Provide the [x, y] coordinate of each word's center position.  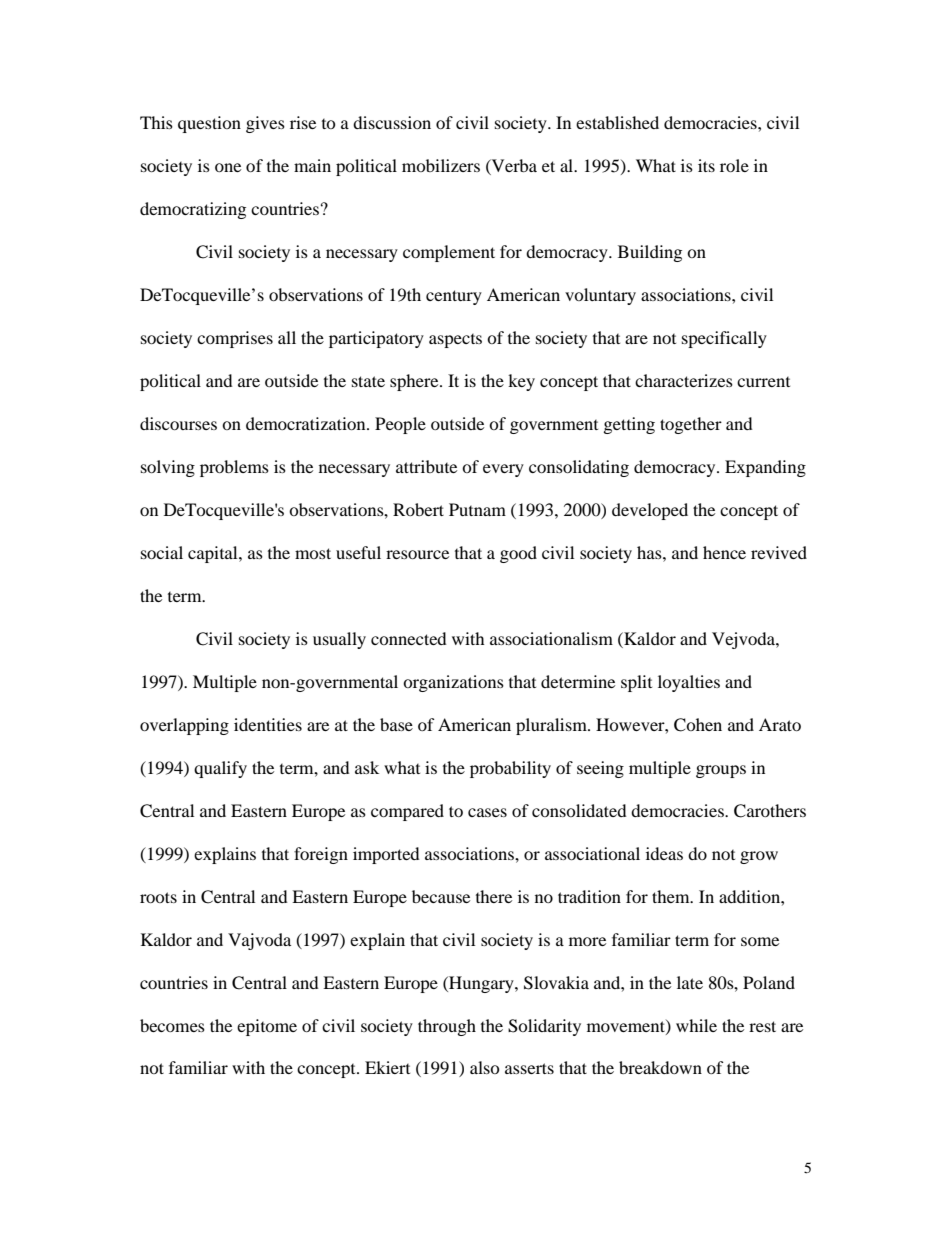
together [691, 425]
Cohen [698, 725]
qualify [220, 769]
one [228, 167]
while [696, 1025]
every [503, 470]
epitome [267, 1027]
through [447, 1027]
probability [510, 769]
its [706, 165]
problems [234, 468]
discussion [392, 122]
